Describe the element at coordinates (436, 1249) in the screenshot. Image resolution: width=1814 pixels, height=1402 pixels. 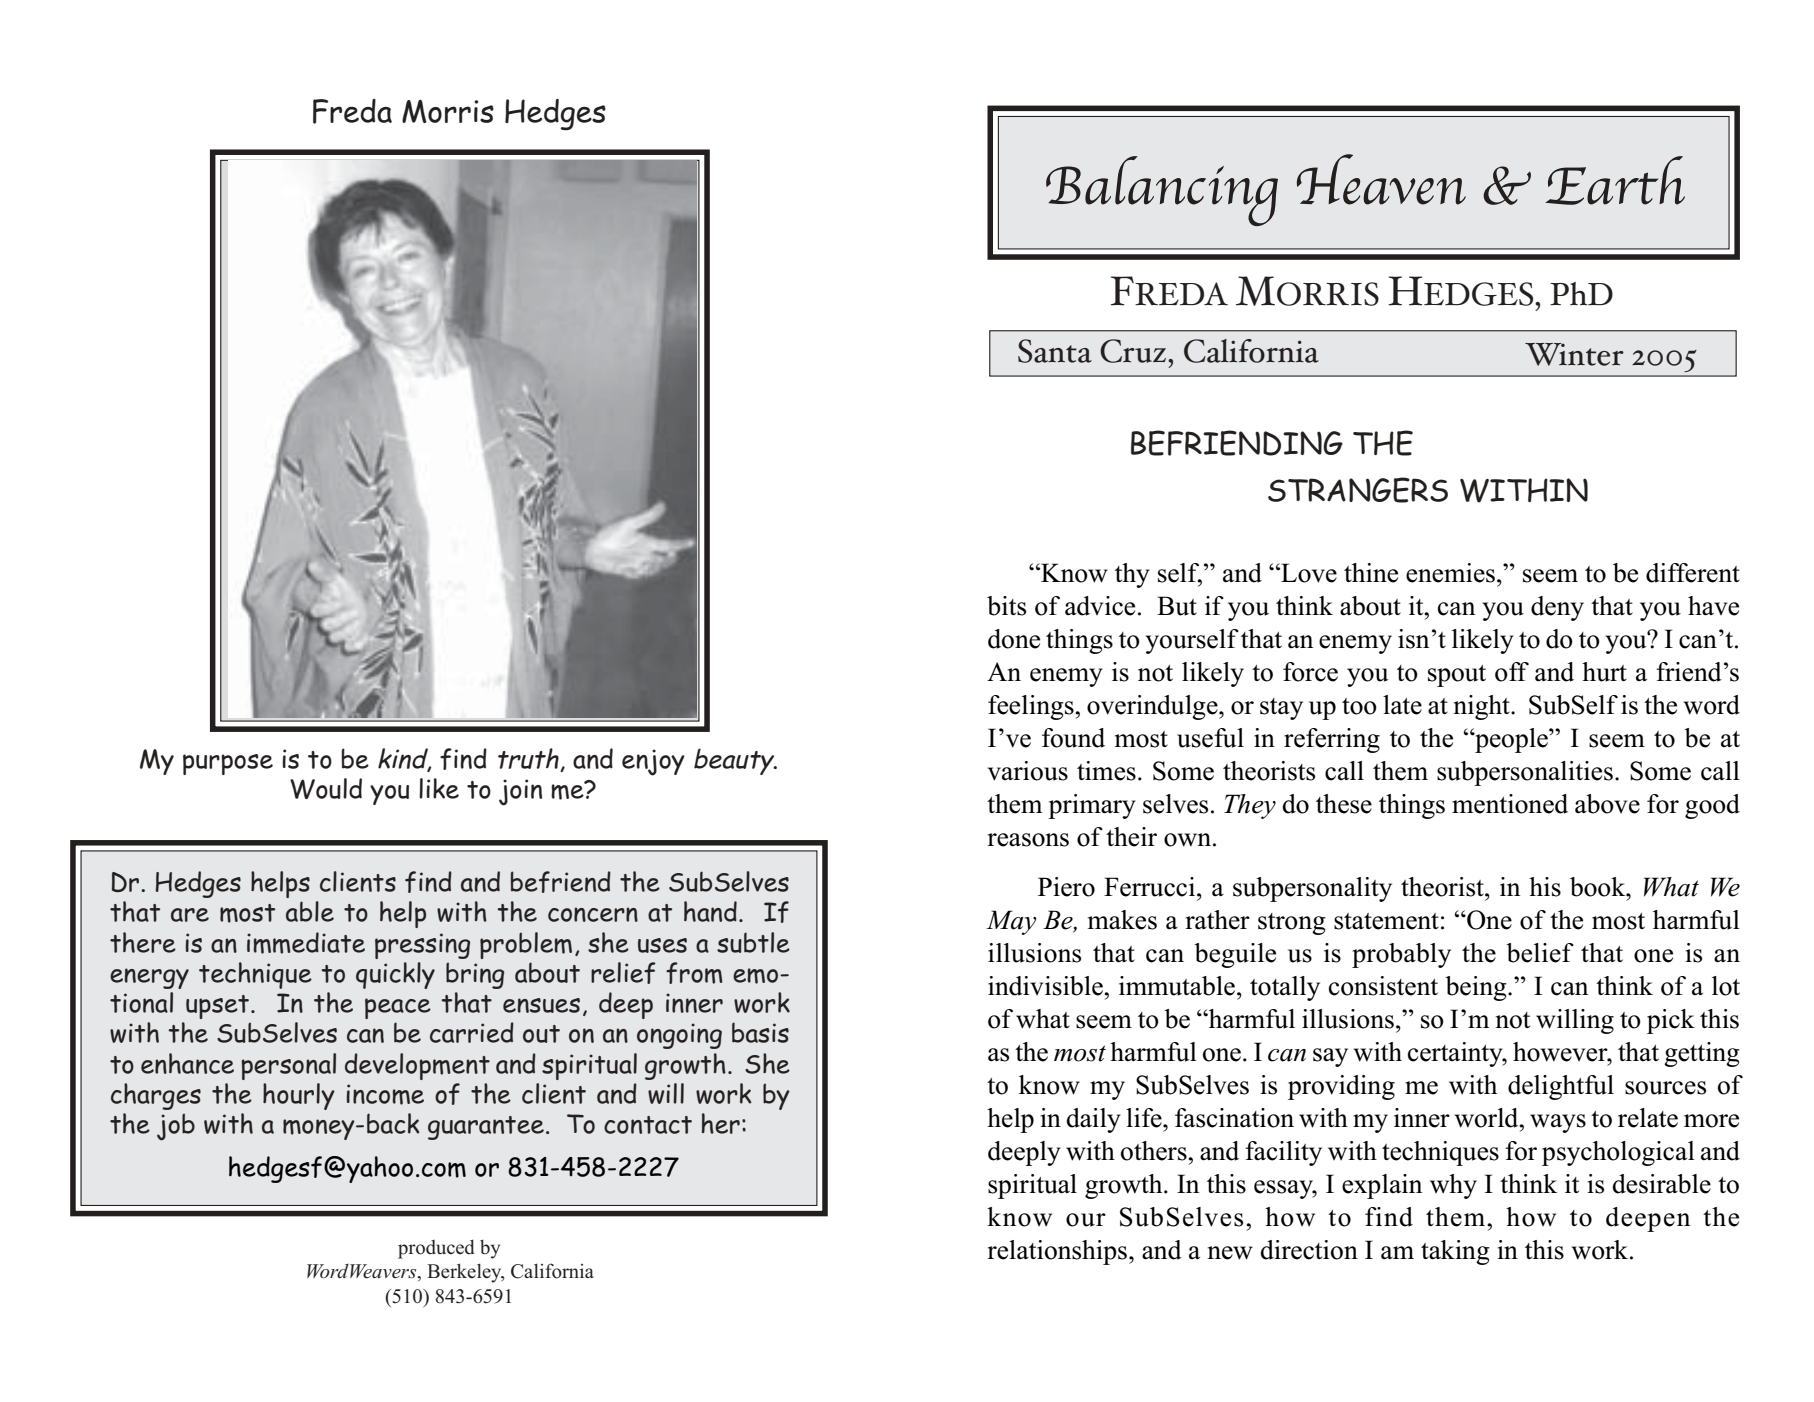
I see `produced` at that location.
